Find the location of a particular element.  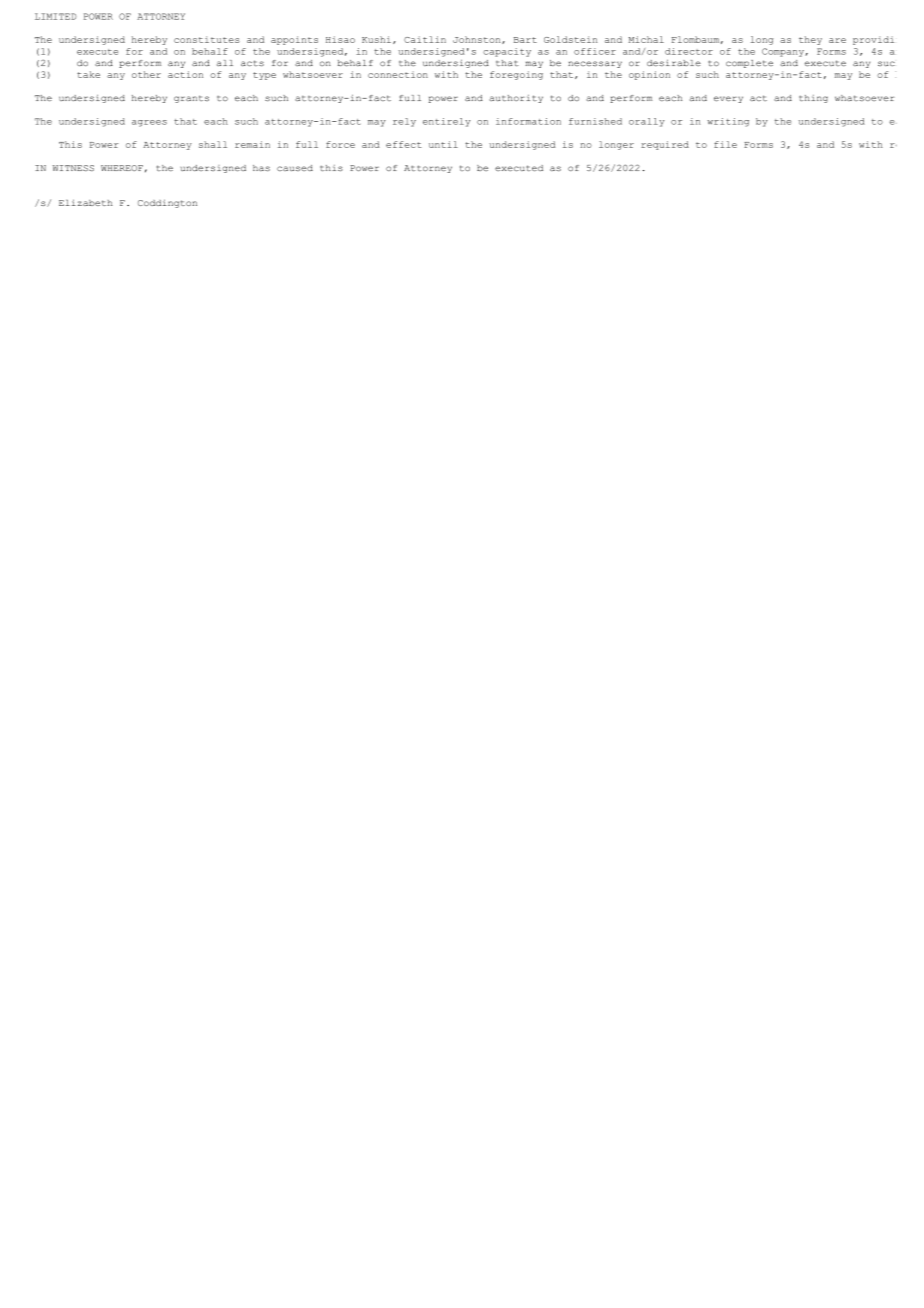

other is located at coordinates (146, 74).
